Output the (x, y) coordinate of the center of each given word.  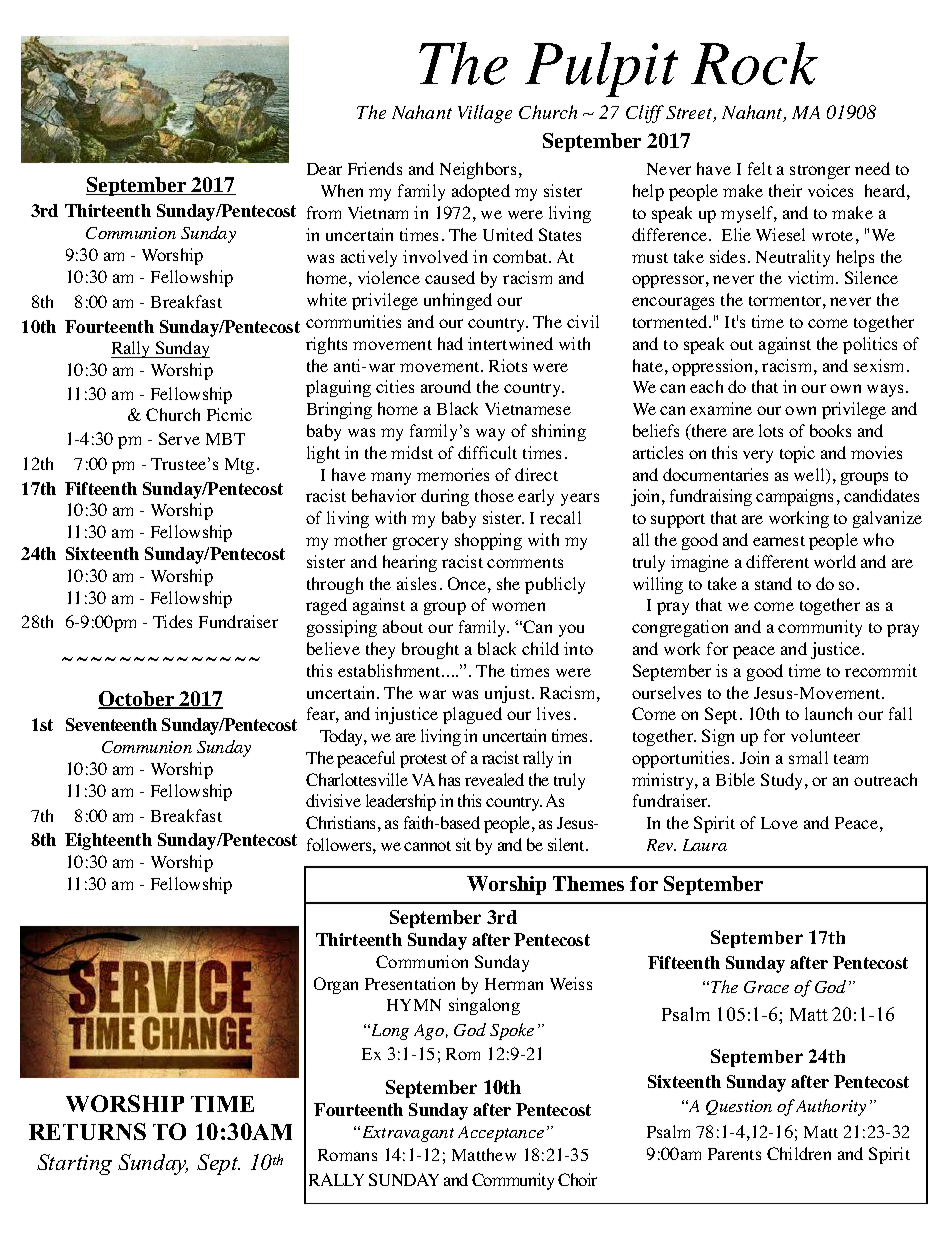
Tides (172, 621)
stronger (820, 172)
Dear (324, 169)
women (518, 606)
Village (485, 114)
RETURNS (87, 1131)
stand (773, 583)
